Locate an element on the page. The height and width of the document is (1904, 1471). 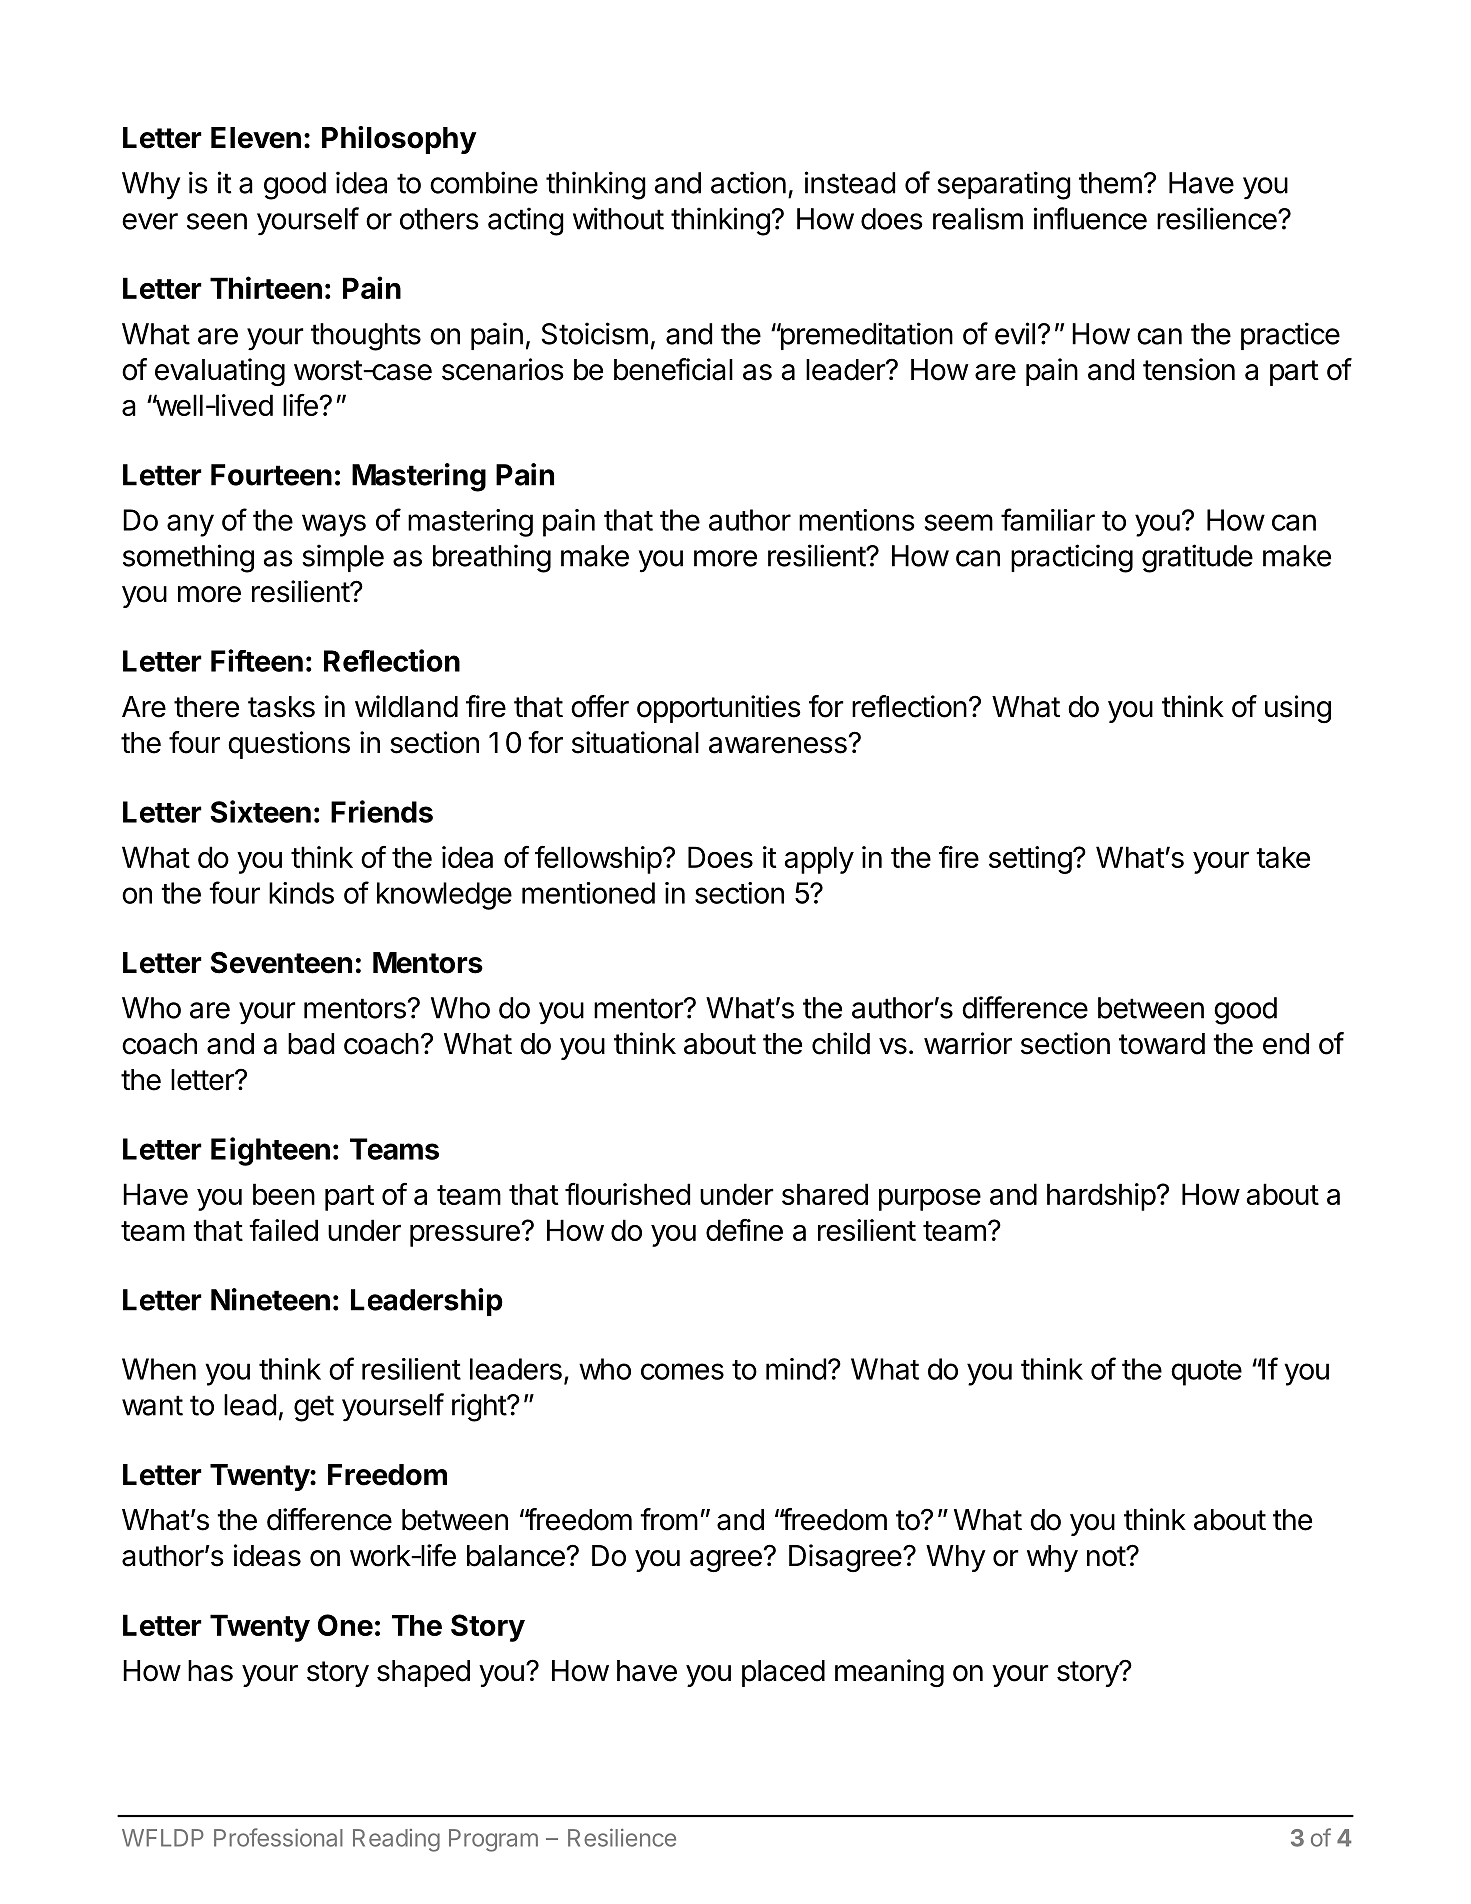
Professional is located at coordinates (278, 1837).
